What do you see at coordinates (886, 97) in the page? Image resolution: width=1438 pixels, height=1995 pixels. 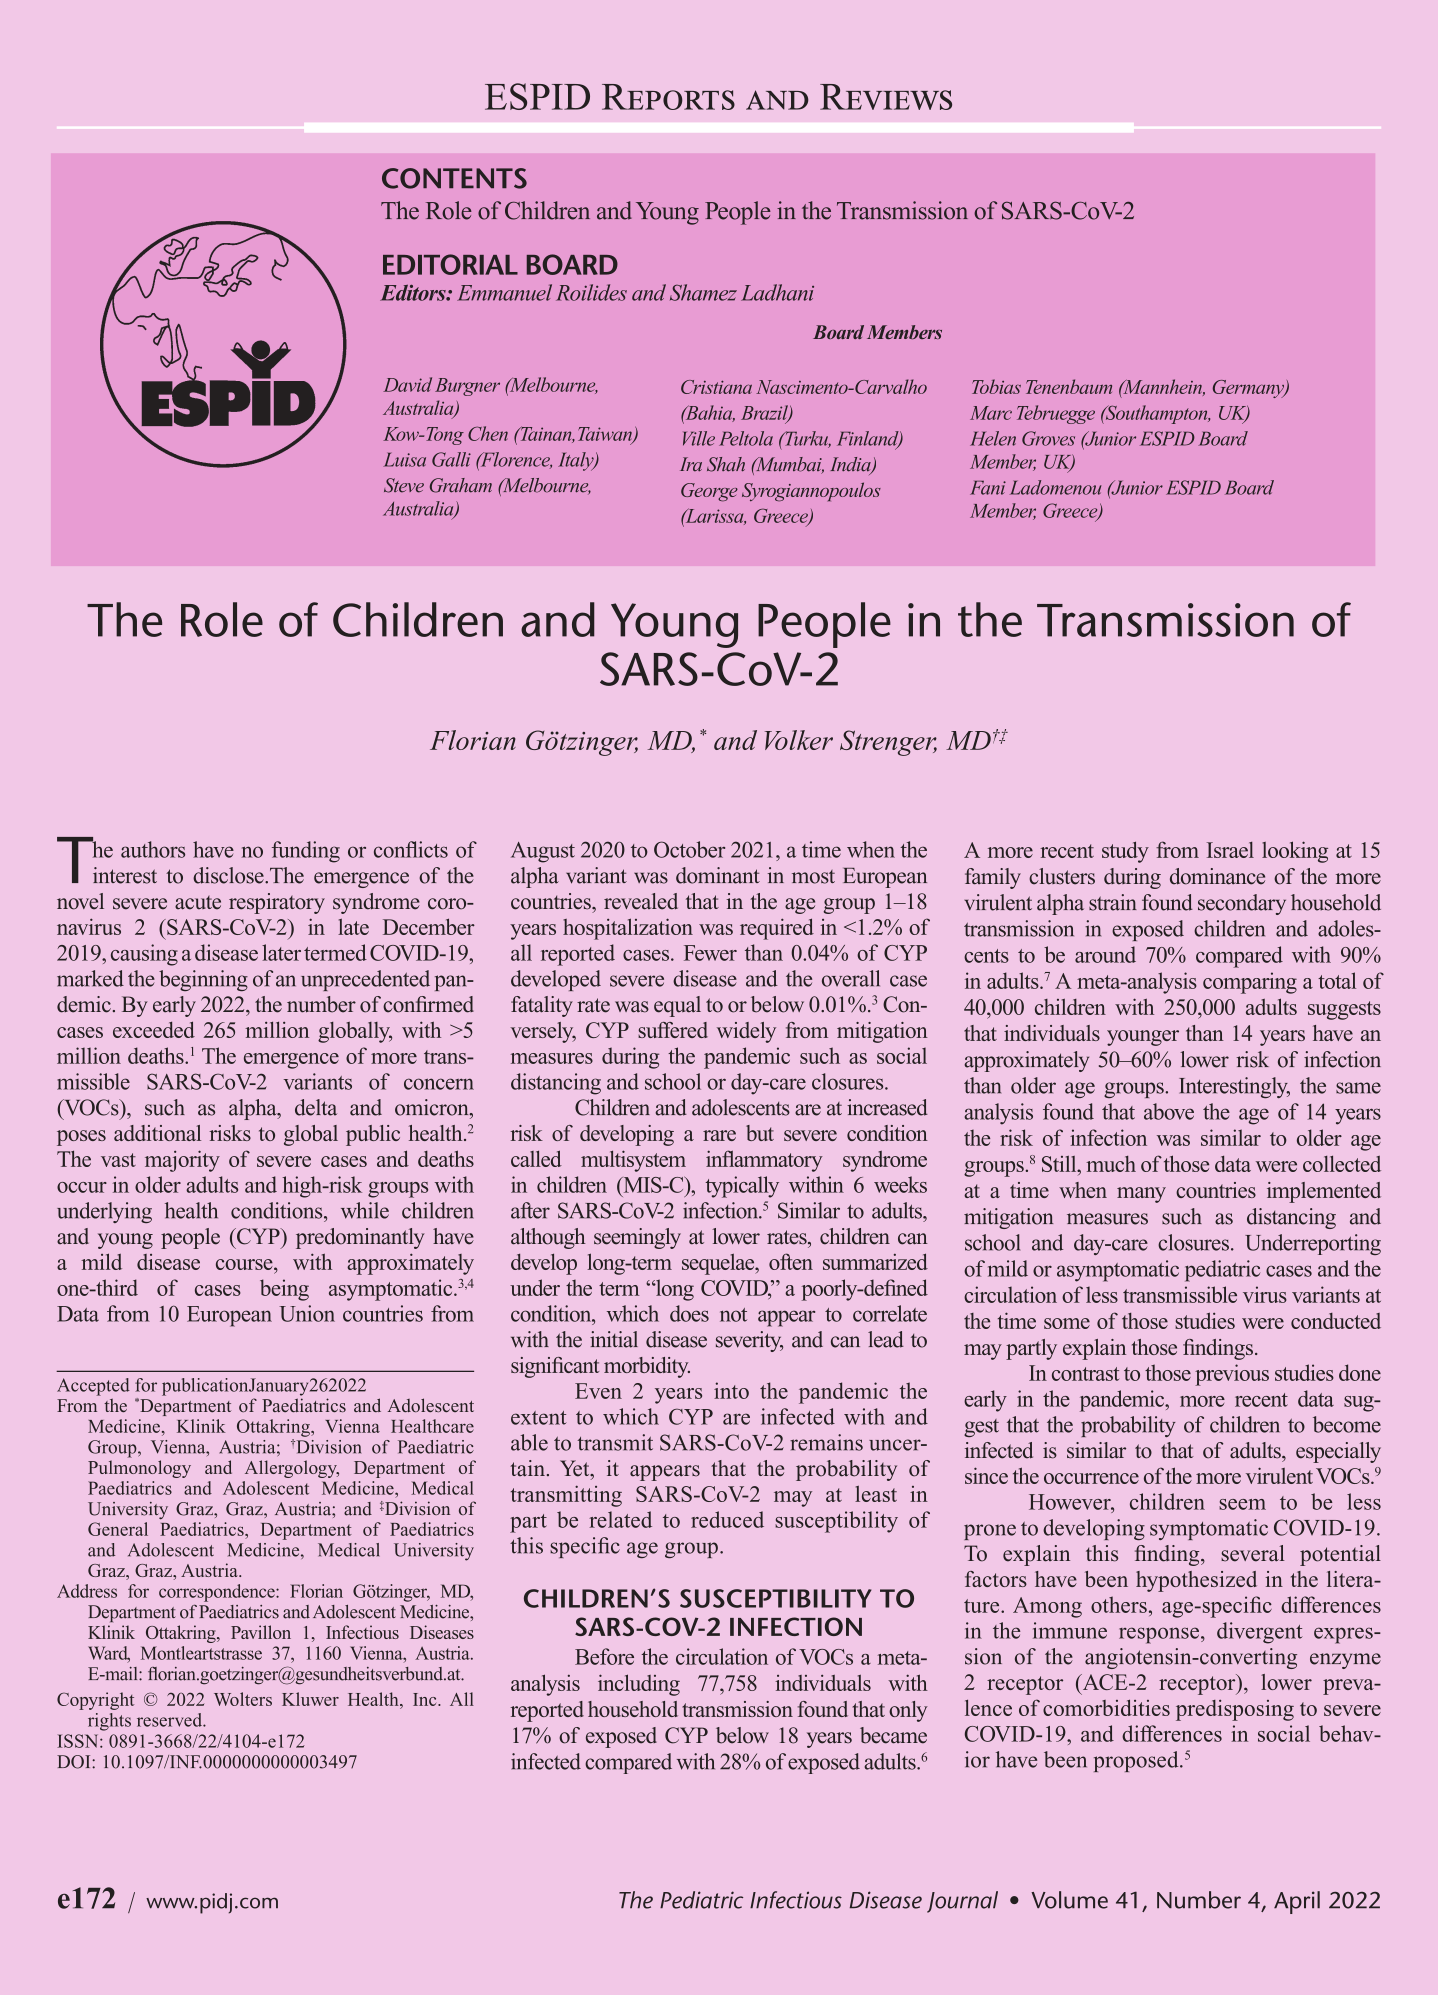 I see `Reviews` at bounding box center [886, 97].
